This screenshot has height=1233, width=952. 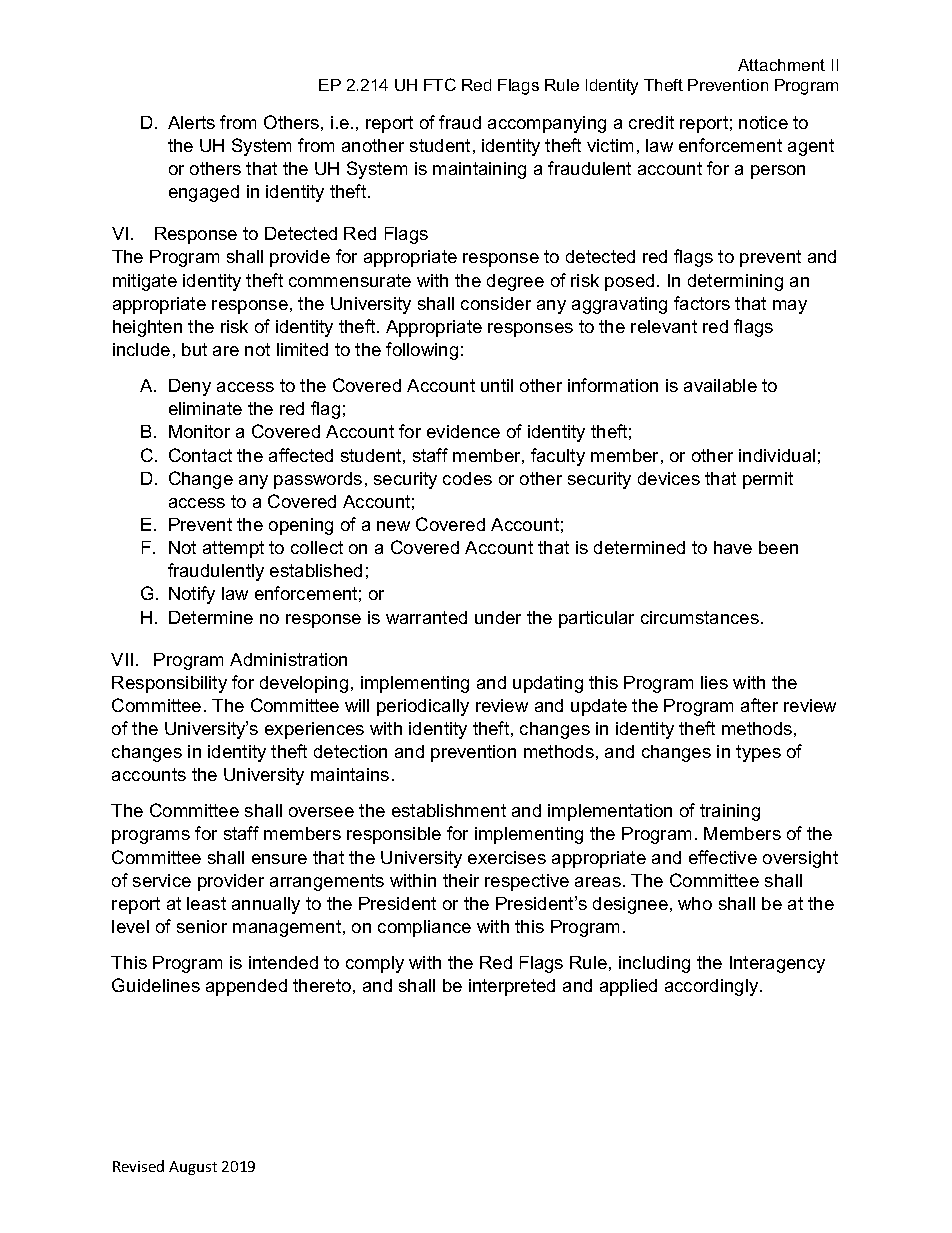 I want to click on FTC, so click(x=440, y=84).
